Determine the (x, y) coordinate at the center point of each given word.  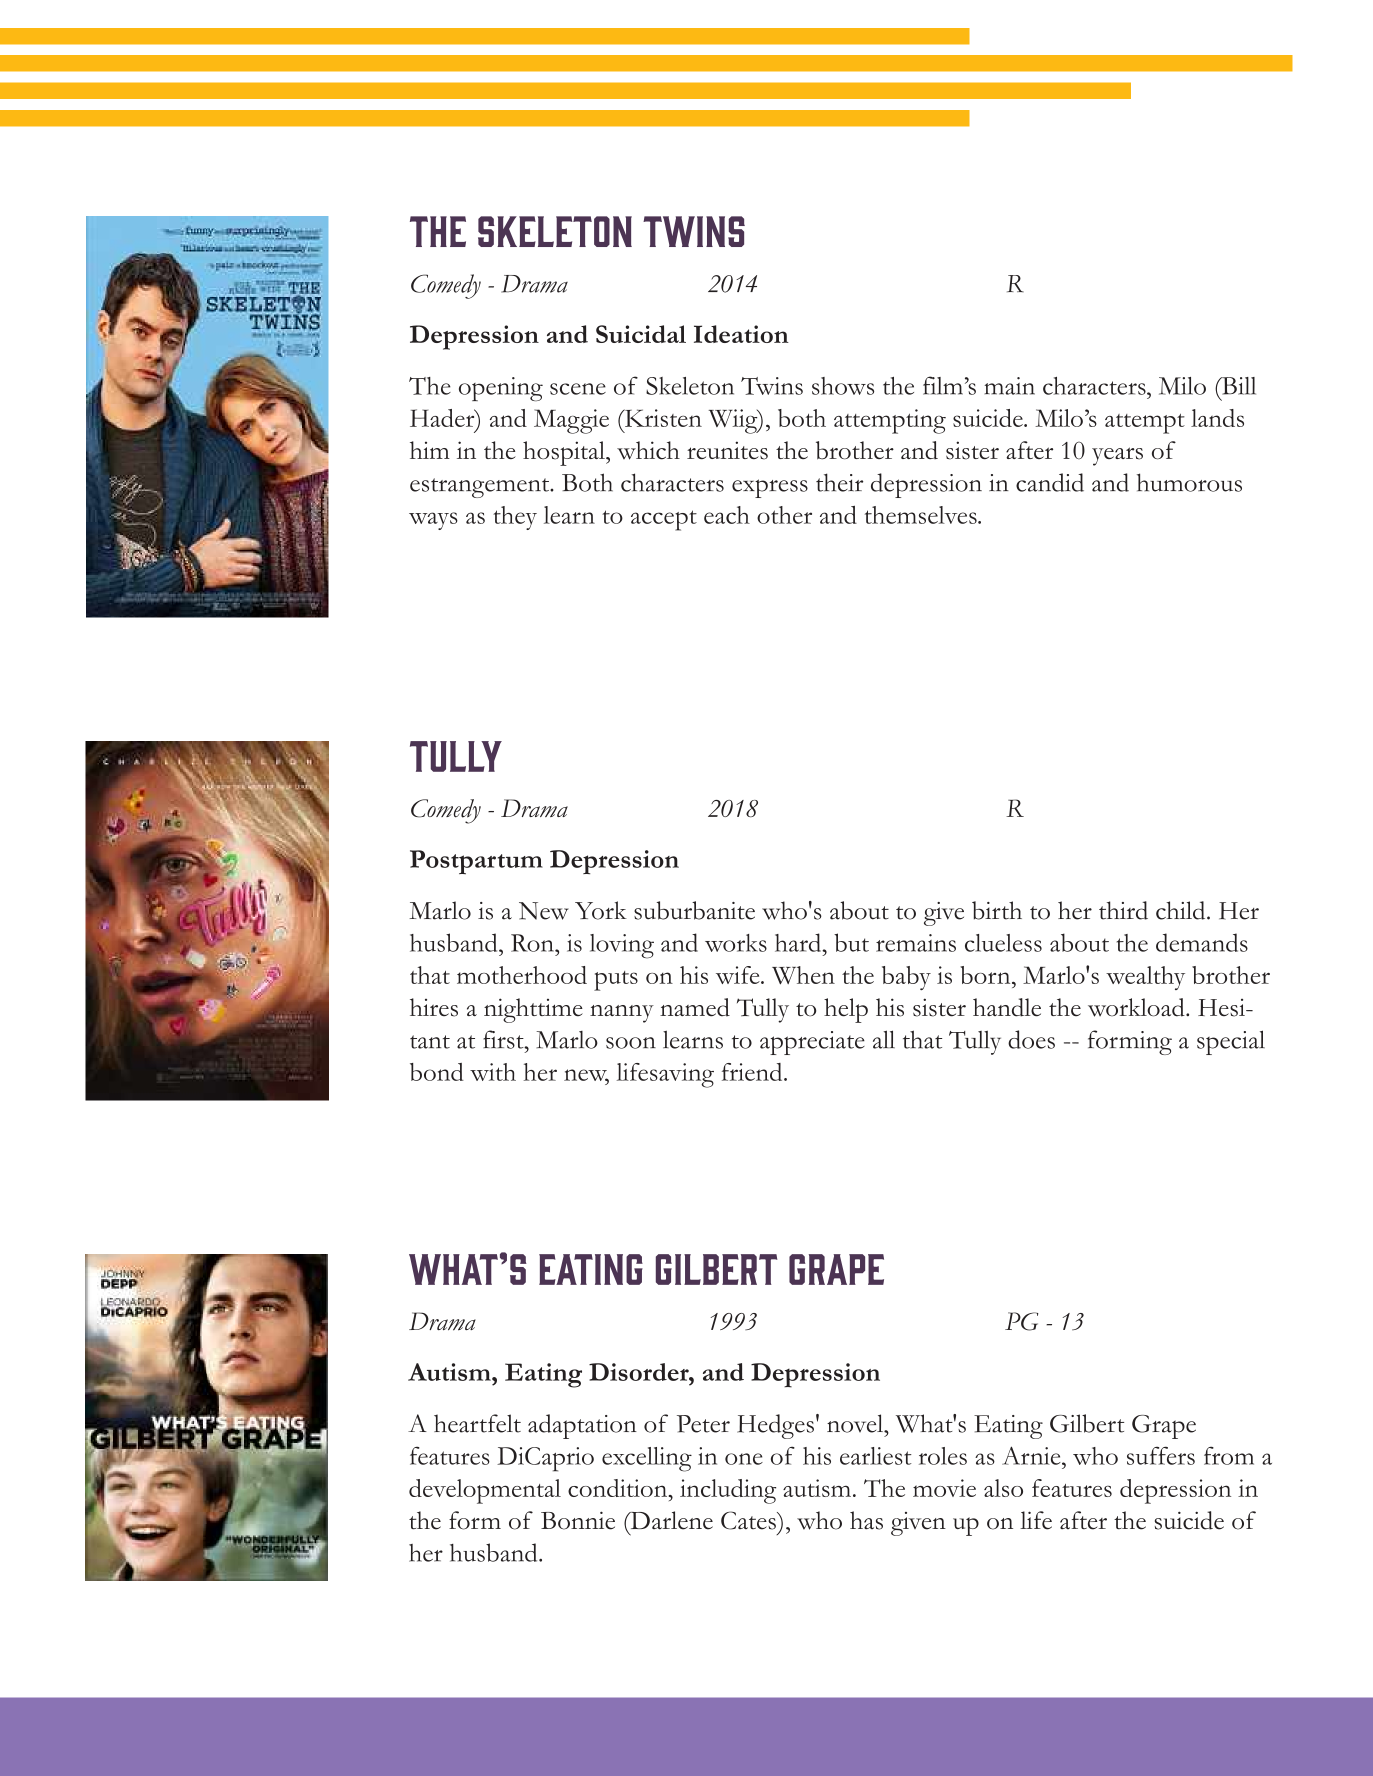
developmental (485, 1491)
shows (843, 386)
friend (753, 1072)
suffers (1161, 1455)
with (493, 1072)
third (1123, 910)
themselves (922, 515)
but (851, 942)
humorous (1189, 482)
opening (501, 389)
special (1231, 1042)
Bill (1237, 386)
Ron (533, 943)
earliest (876, 1456)
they (515, 518)
